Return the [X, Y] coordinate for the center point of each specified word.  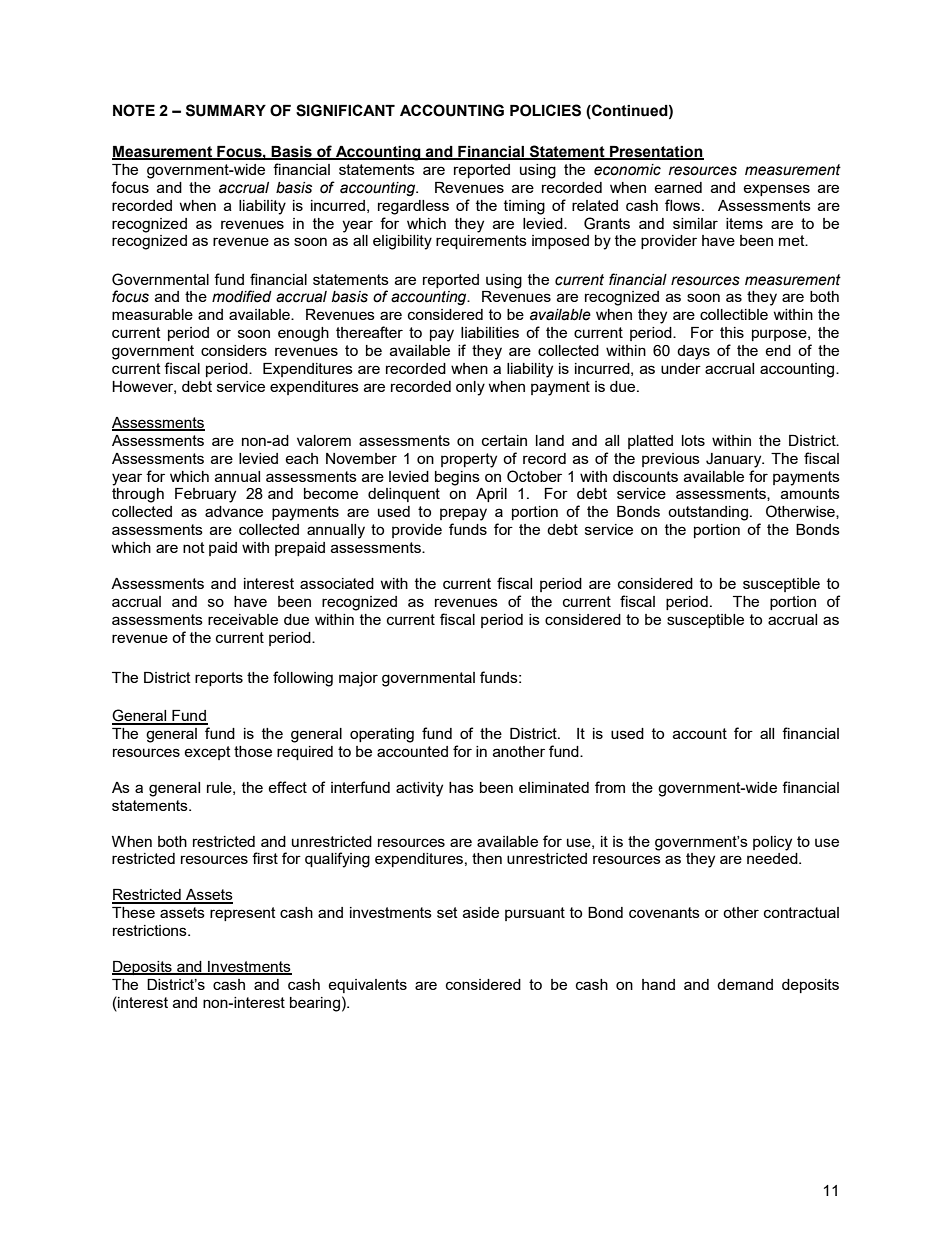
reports [219, 679]
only [470, 388]
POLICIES [545, 110]
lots [693, 440]
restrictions [151, 930]
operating [382, 735]
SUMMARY [226, 110]
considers [234, 350]
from [610, 787]
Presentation [656, 152]
